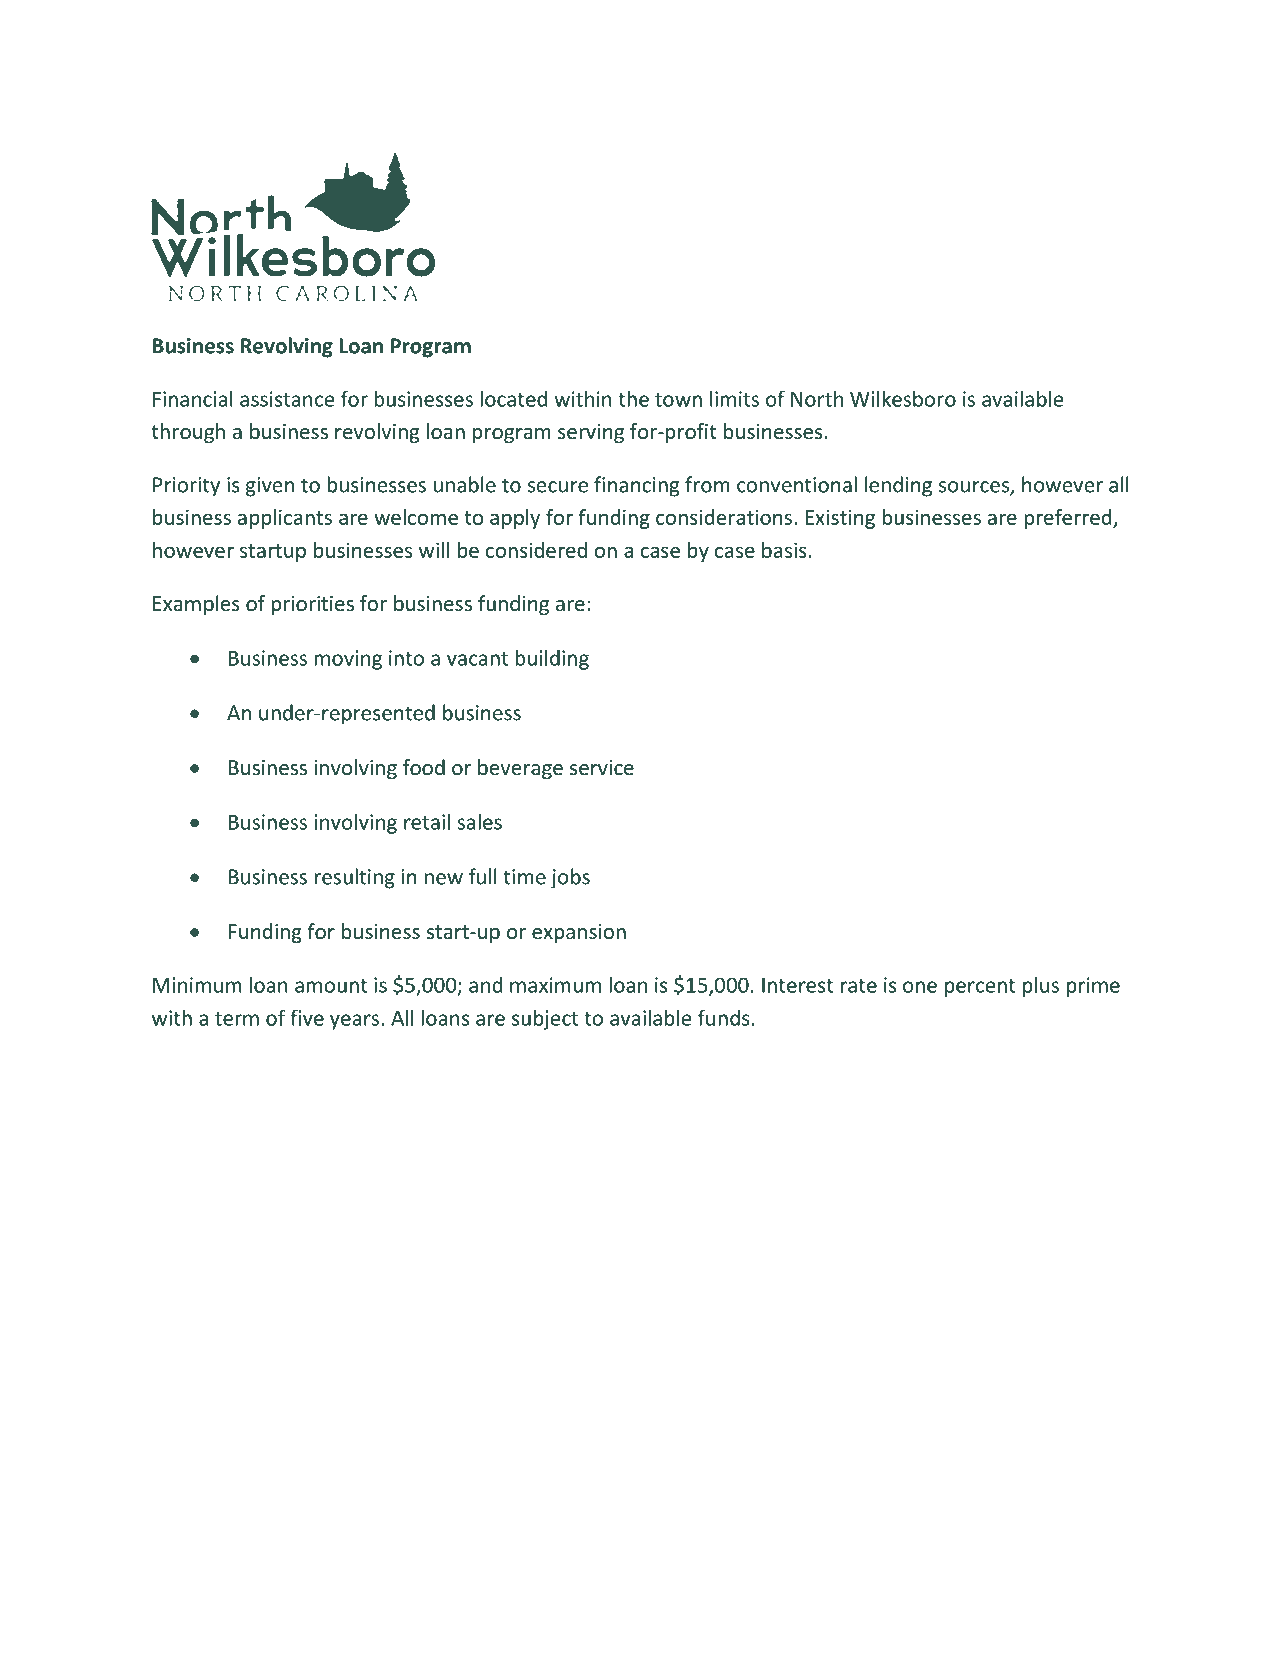 This document has width=1286, height=1665. Describe the element at coordinates (602, 768) in the document. I see `service` at that location.
